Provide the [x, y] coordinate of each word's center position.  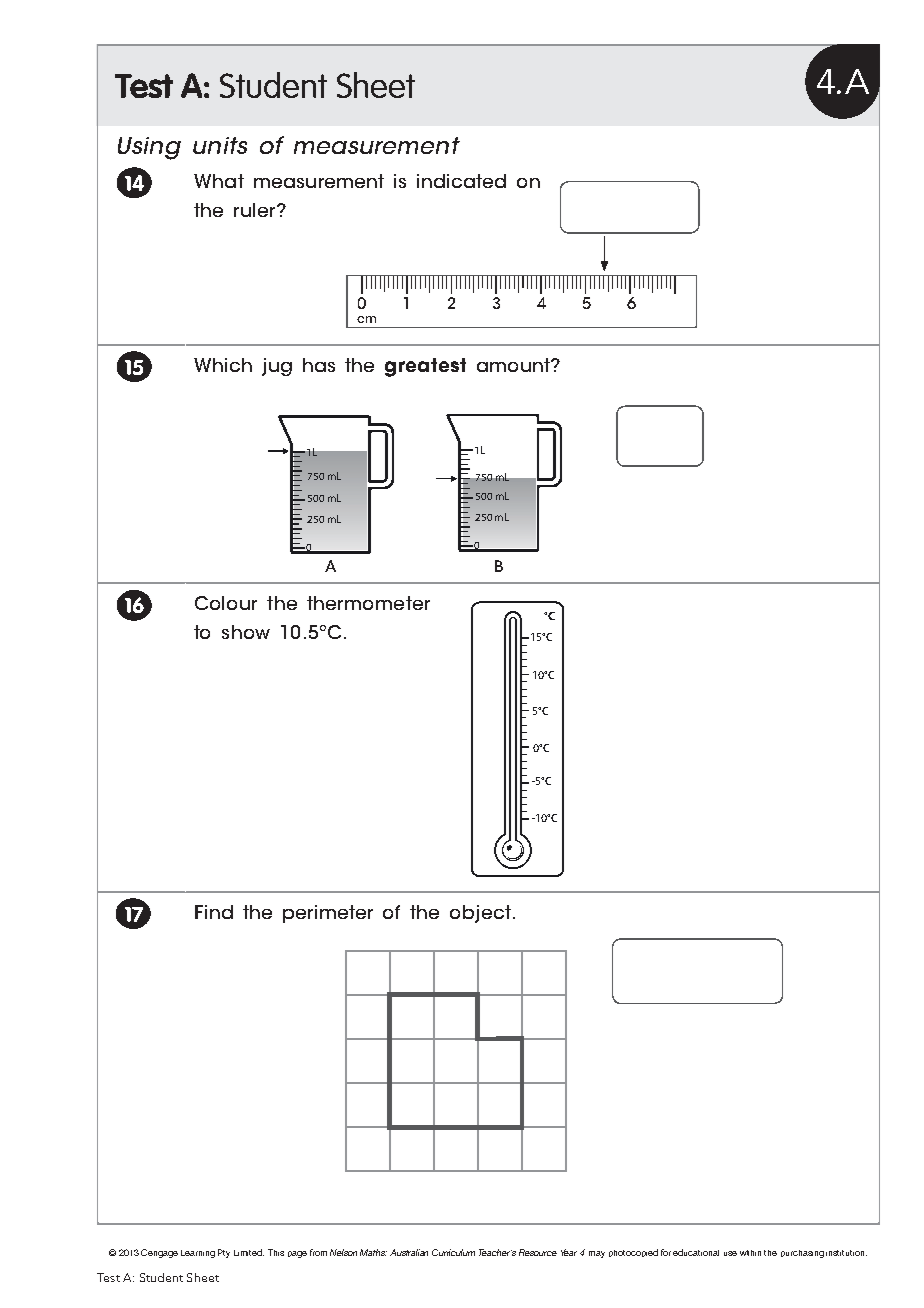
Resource [538, 1252]
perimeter [328, 914]
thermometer [368, 603]
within [750, 1253]
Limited [249, 1252]
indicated [461, 181]
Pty [224, 1253]
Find [214, 912]
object [480, 914]
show [246, 632]
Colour [226, 603]
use [730, 1253]
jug [277, 367]
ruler [256, 210]
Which [223, 365]
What [219, 181]
